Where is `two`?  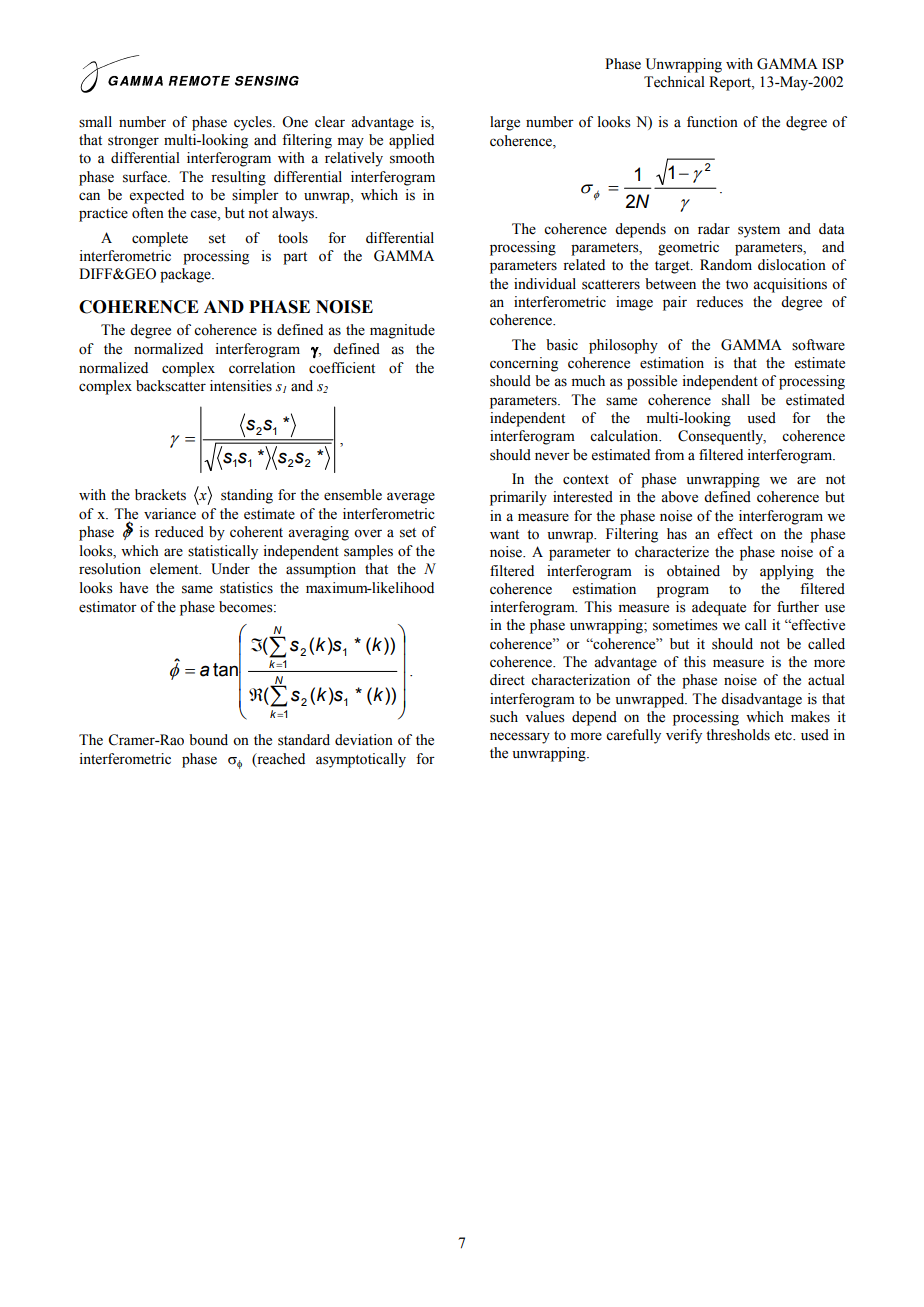
two is located at coordinates (737, 285).
